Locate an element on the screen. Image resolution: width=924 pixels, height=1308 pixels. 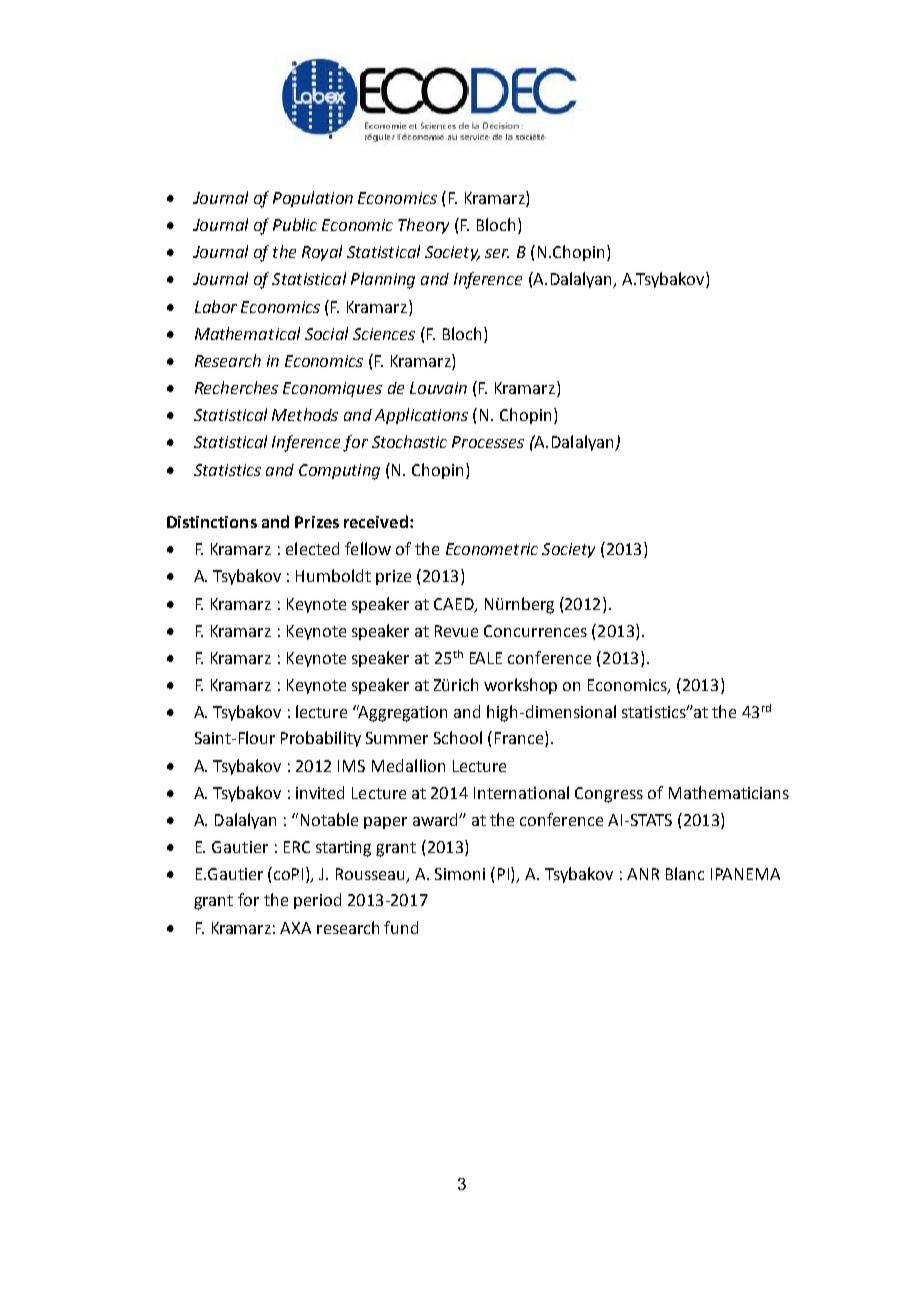
Mathematicians is located at coordinates (729, 792).
